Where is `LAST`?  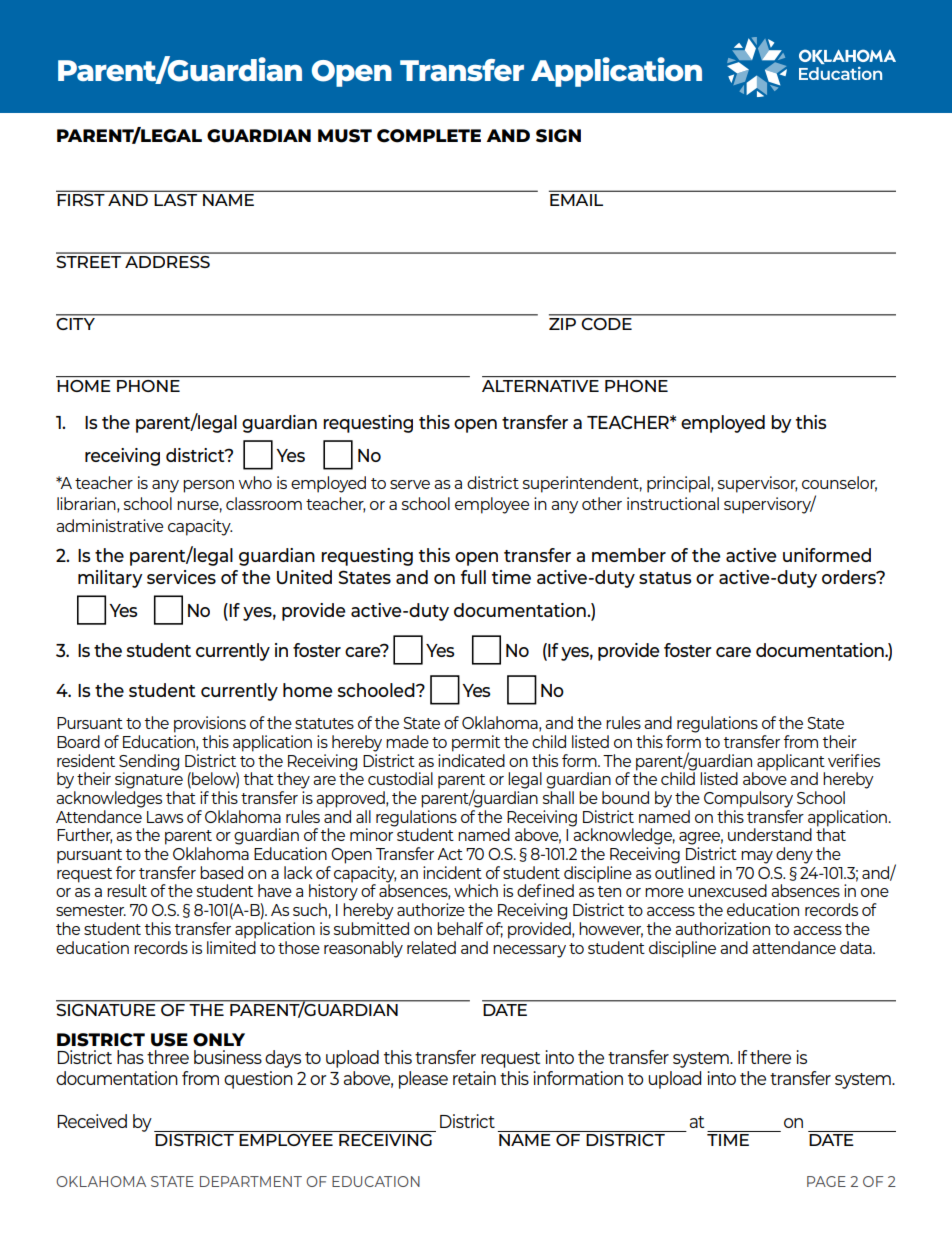 LAST is located at coordinates (176, 200).
